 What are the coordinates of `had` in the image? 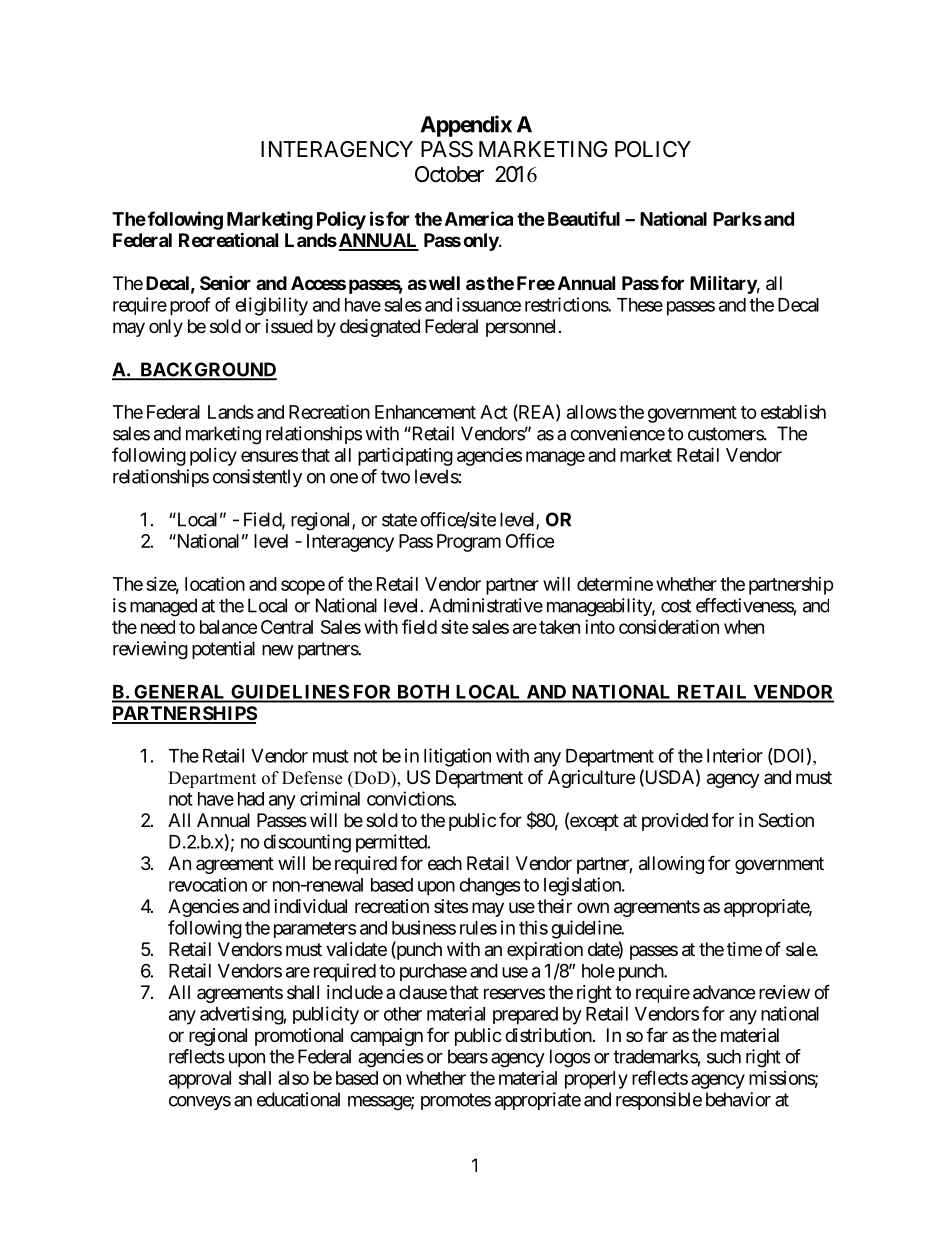 It's located at (251, 799).
